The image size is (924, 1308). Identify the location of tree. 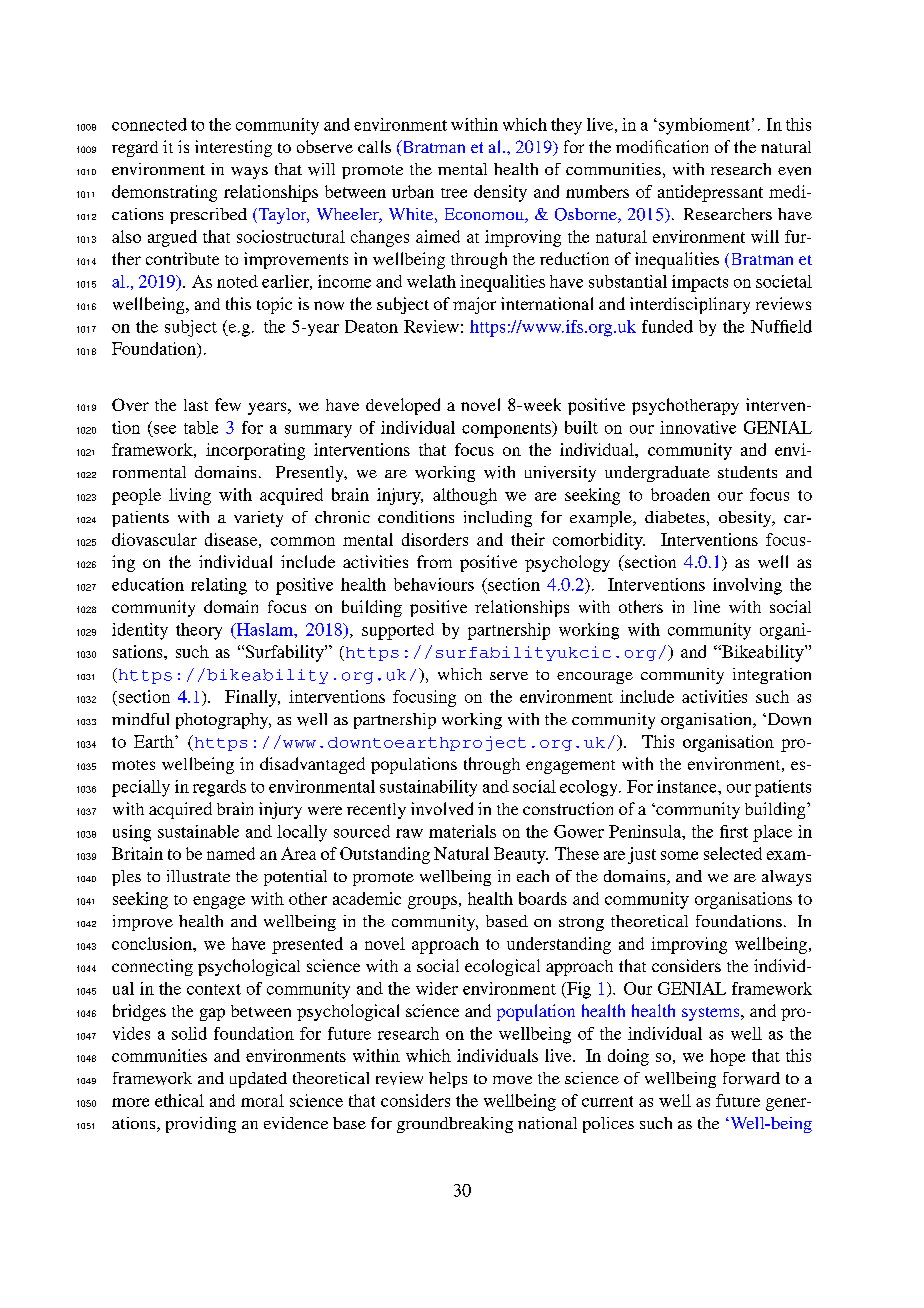
(454, 193).
